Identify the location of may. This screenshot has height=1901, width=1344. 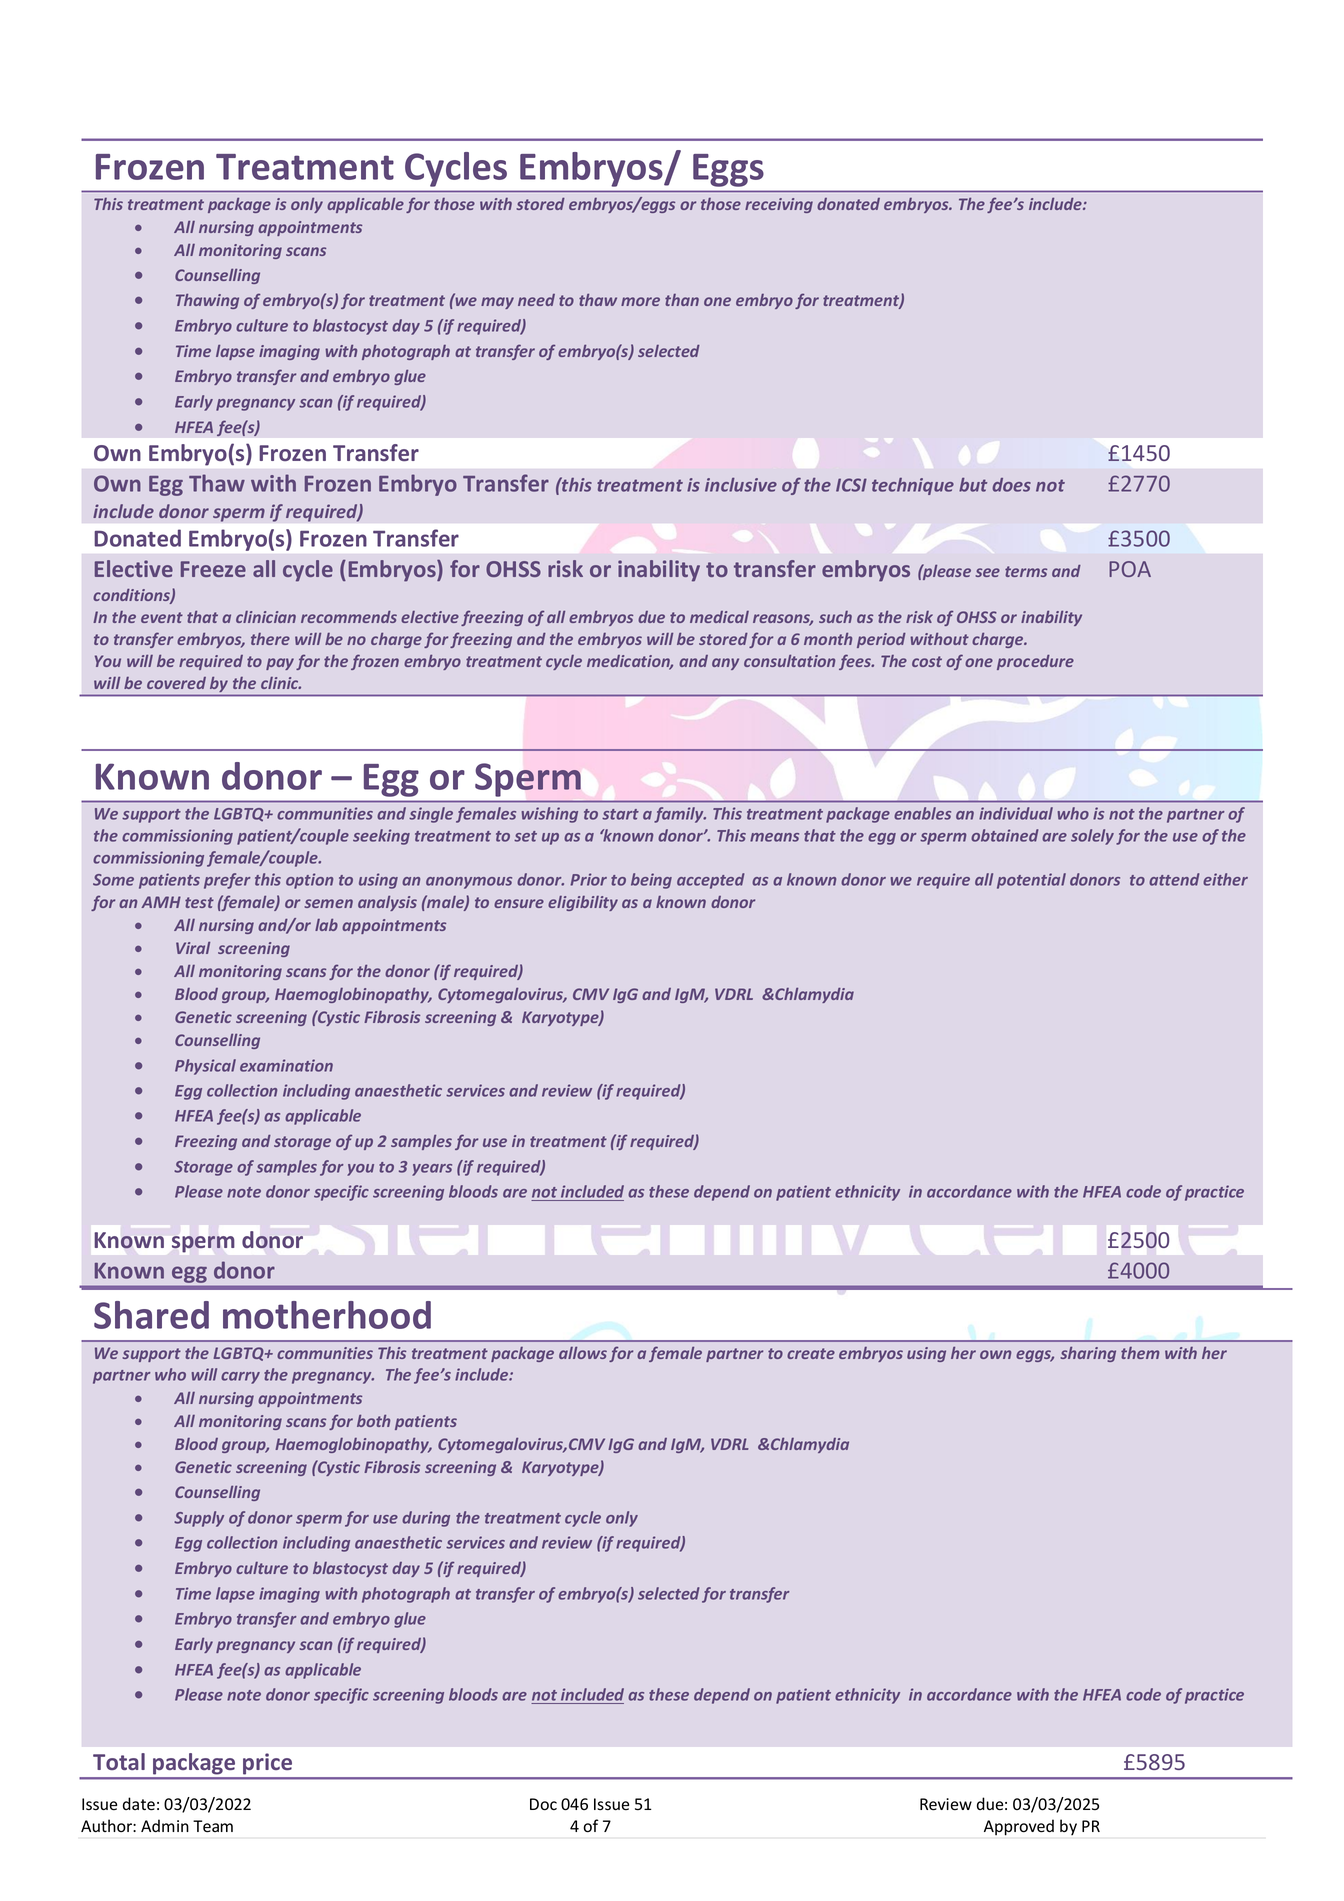
(497, 303).
